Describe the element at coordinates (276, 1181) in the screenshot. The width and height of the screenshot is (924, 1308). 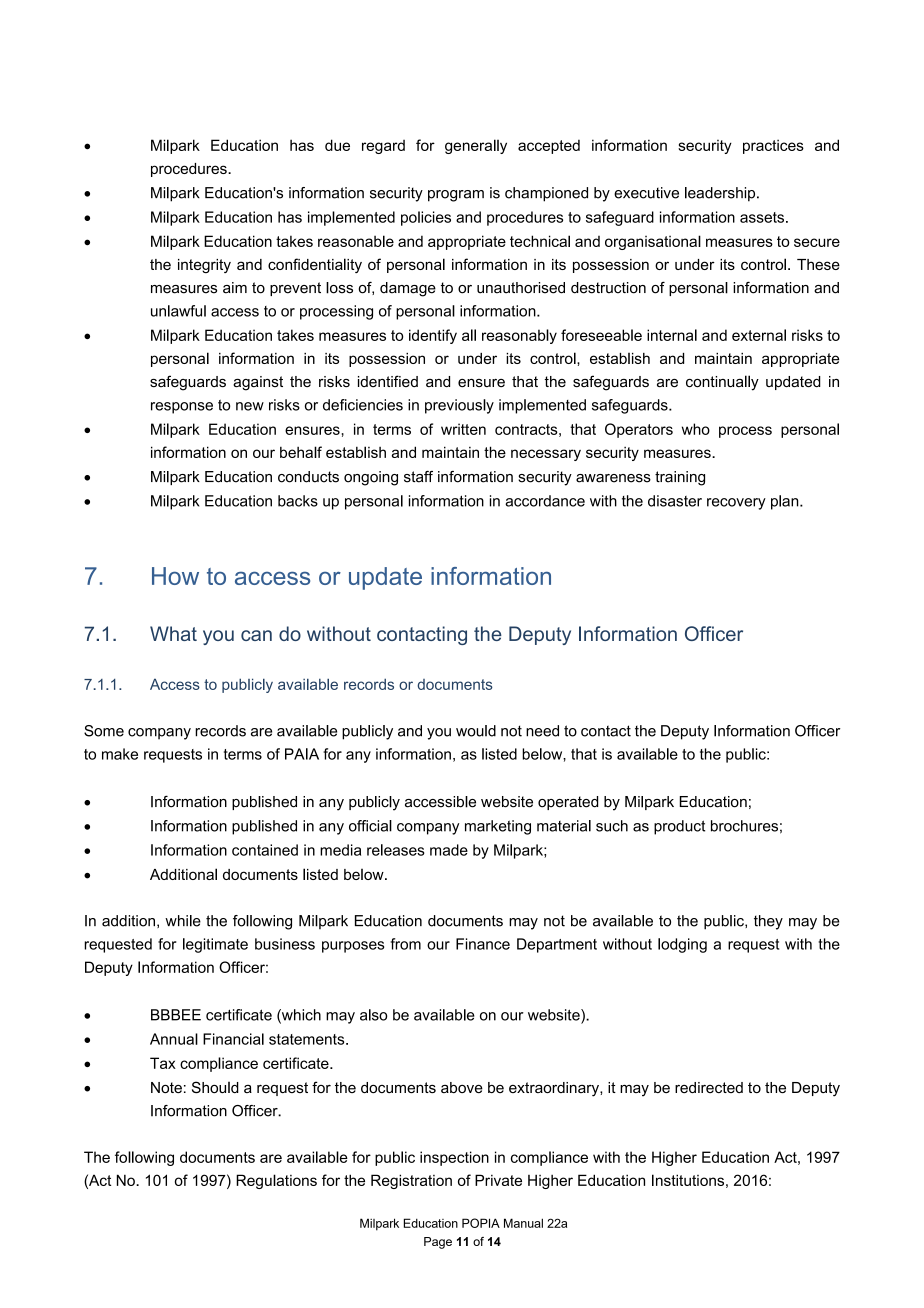
I see `Regulations` at that location.
